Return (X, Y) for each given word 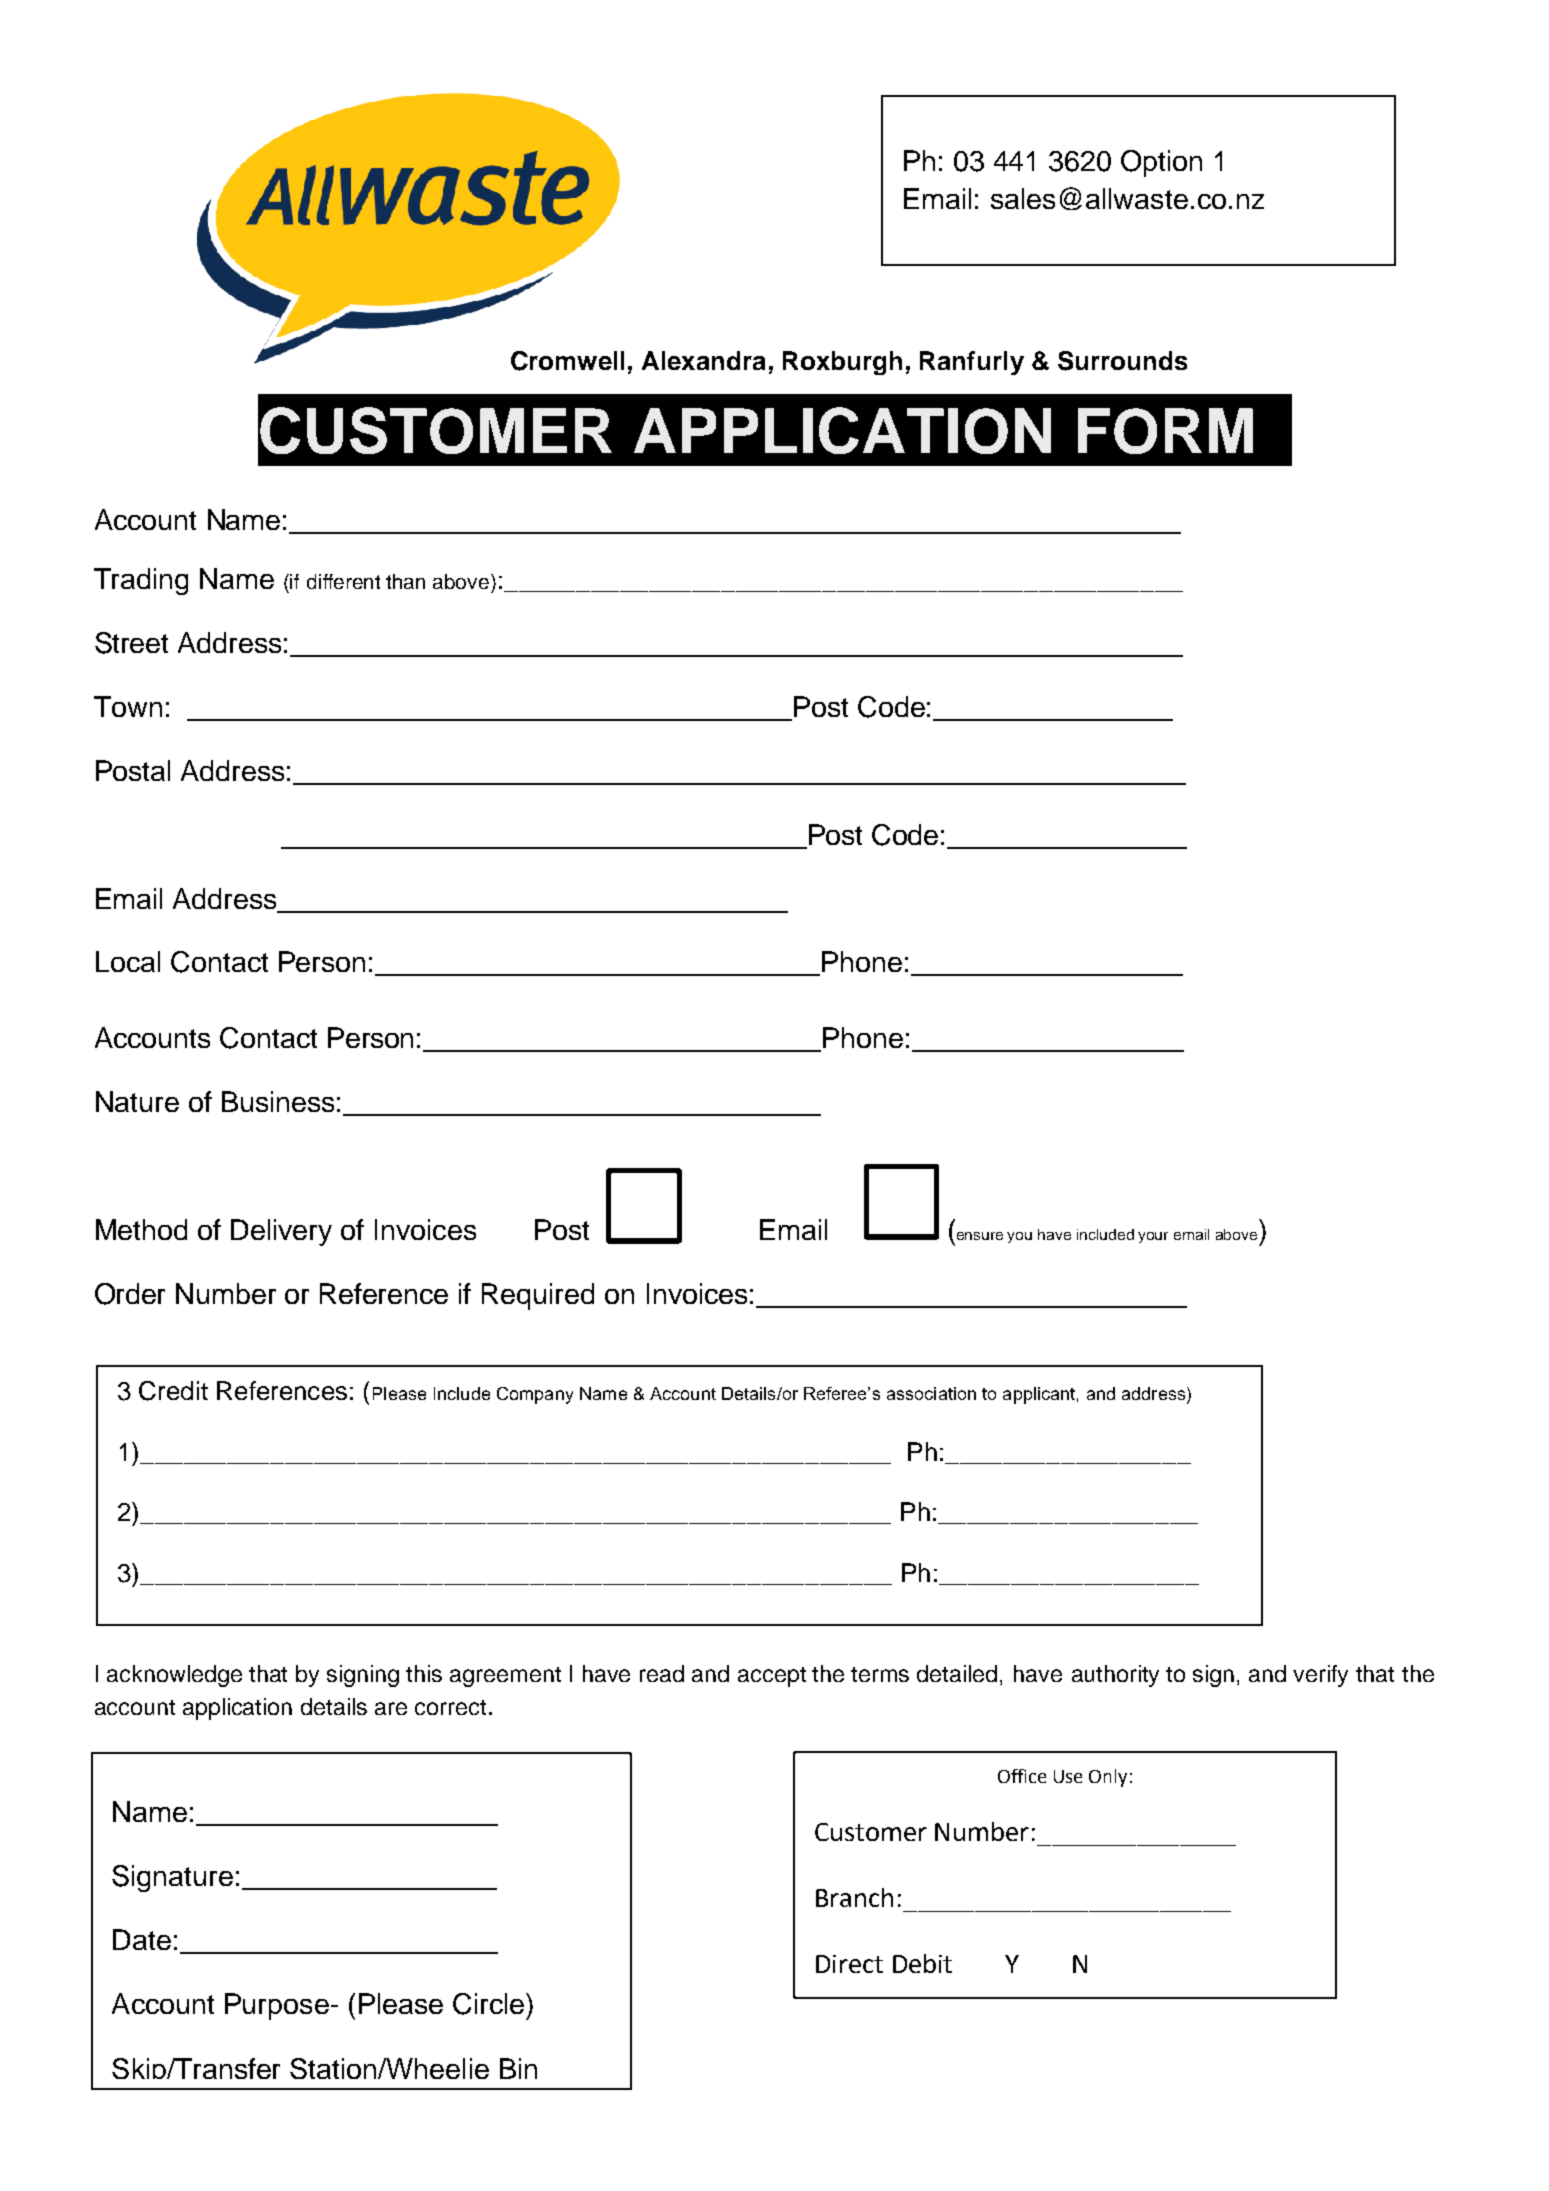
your (1153, 1237)
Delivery (281, 1232)
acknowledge (174, 1676)
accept (772, 1677)
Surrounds (1122, 361)
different (343, 581)
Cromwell (567, 361)
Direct (849, 1964)
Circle (490, 2004)
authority (1115, 1676)
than (405, 581)
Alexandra (703, 360)
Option (1161, 163)
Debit (922, 1963)
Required (538, 1296)
